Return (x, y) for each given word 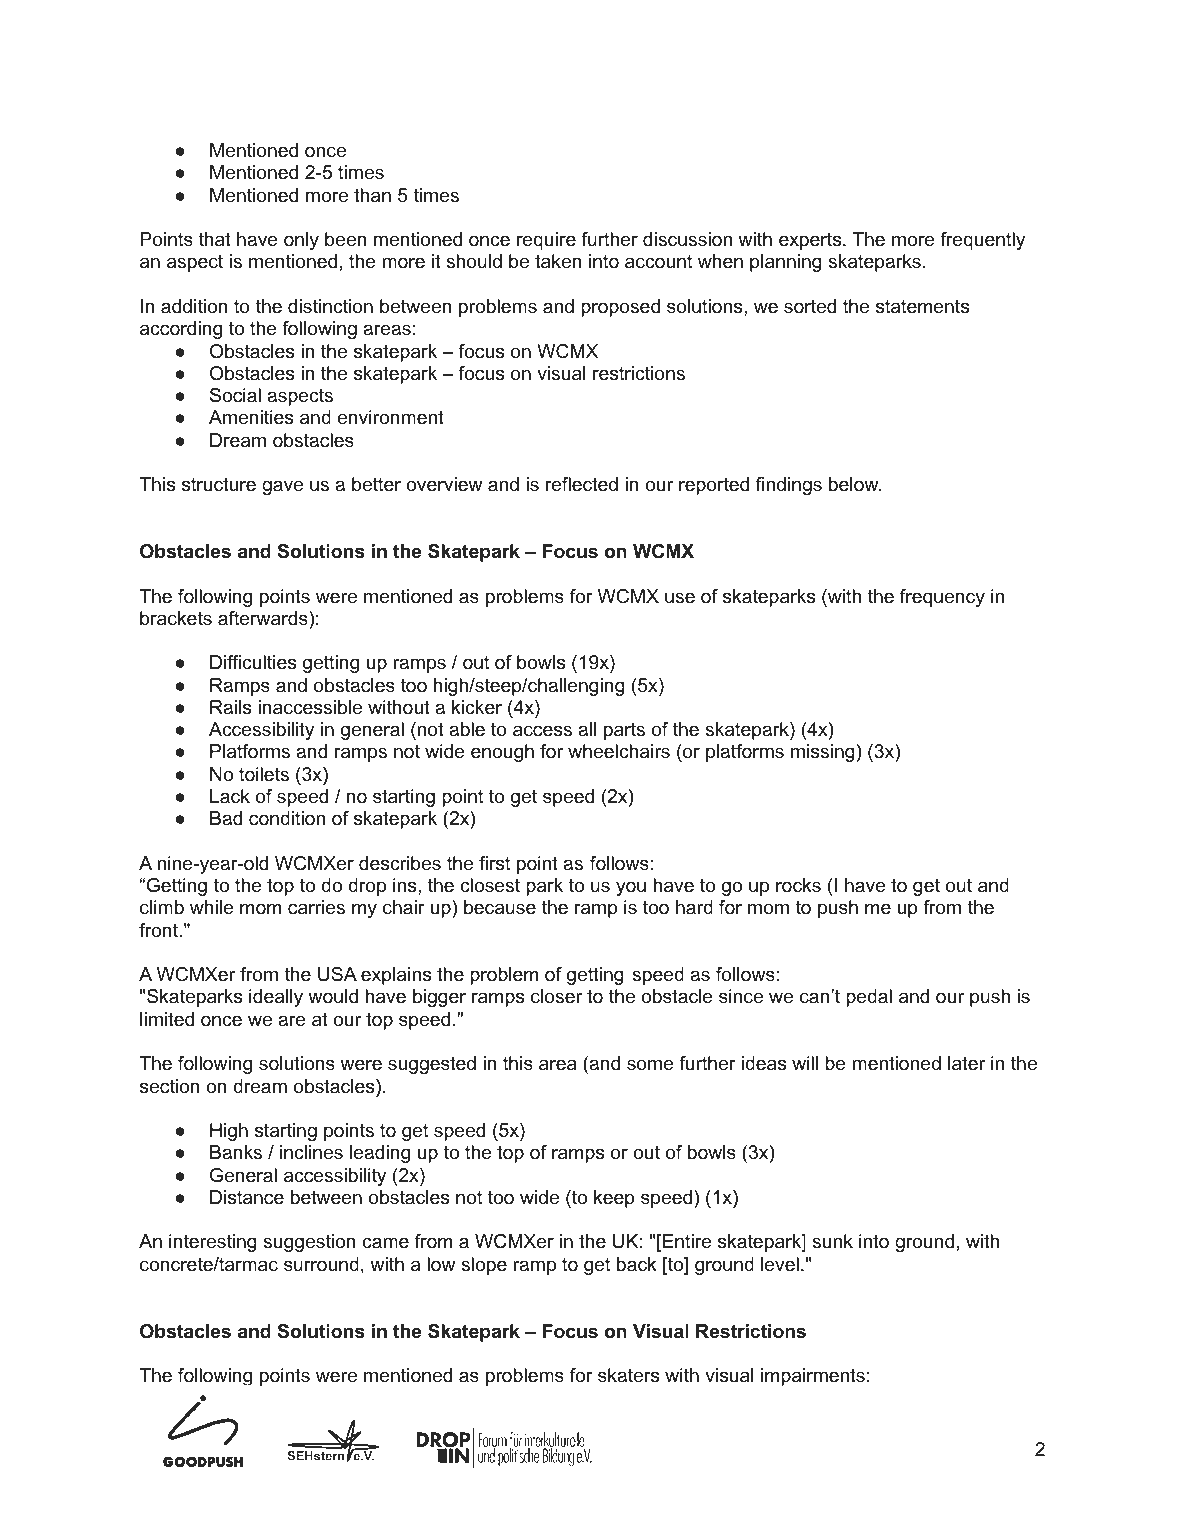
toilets (264, 774)
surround (321, 1264)
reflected (582, 484)
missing (823, 753)
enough (502, 753)
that (215, 239)
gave (282, 487)
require (546, 241)
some (650, 1065)
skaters (628, 1375)
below (855, 484)
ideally (276, 998)
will (805, 1063)
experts (811, 241)
